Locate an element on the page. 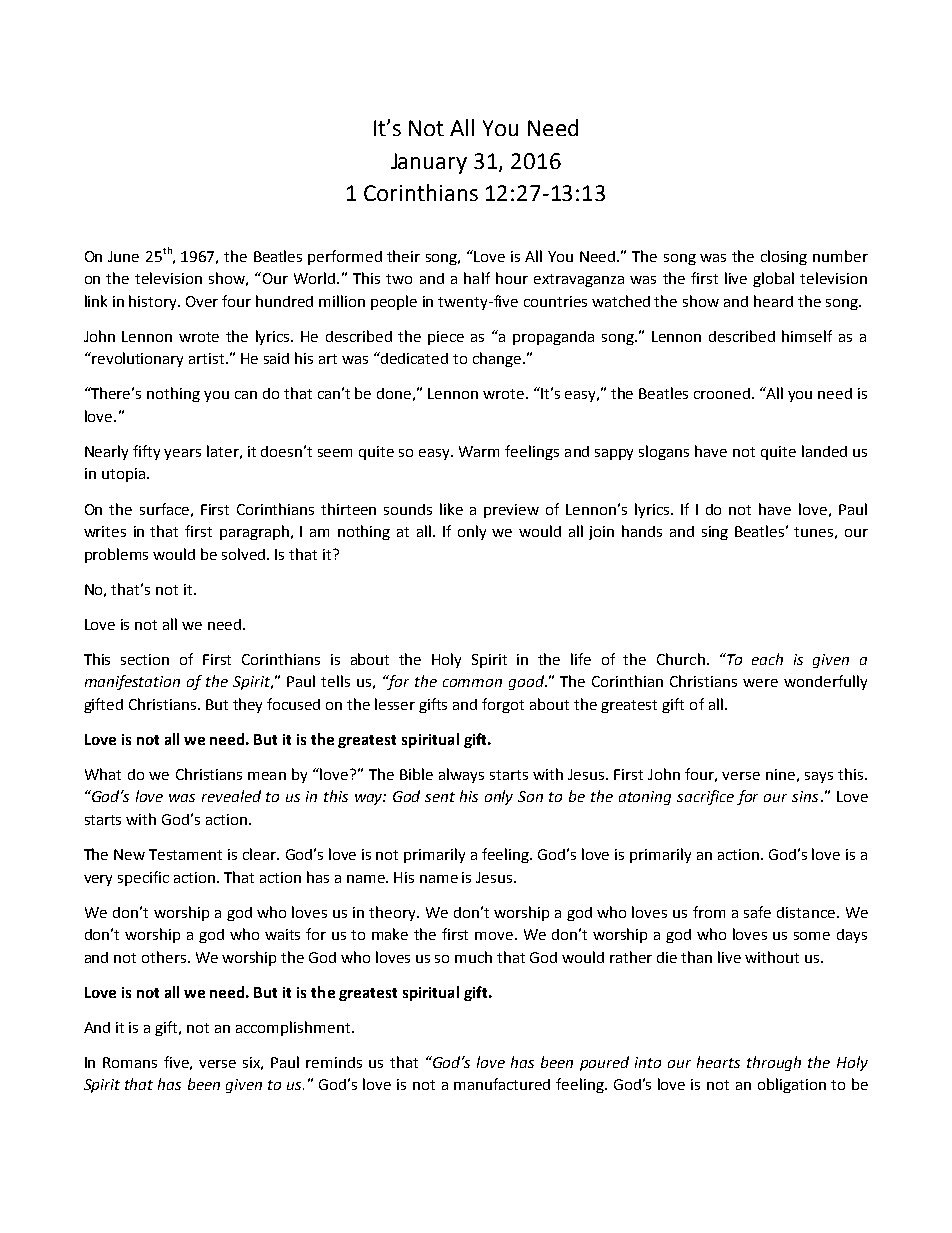  manufactured is located at coordinates (502, 1084).
